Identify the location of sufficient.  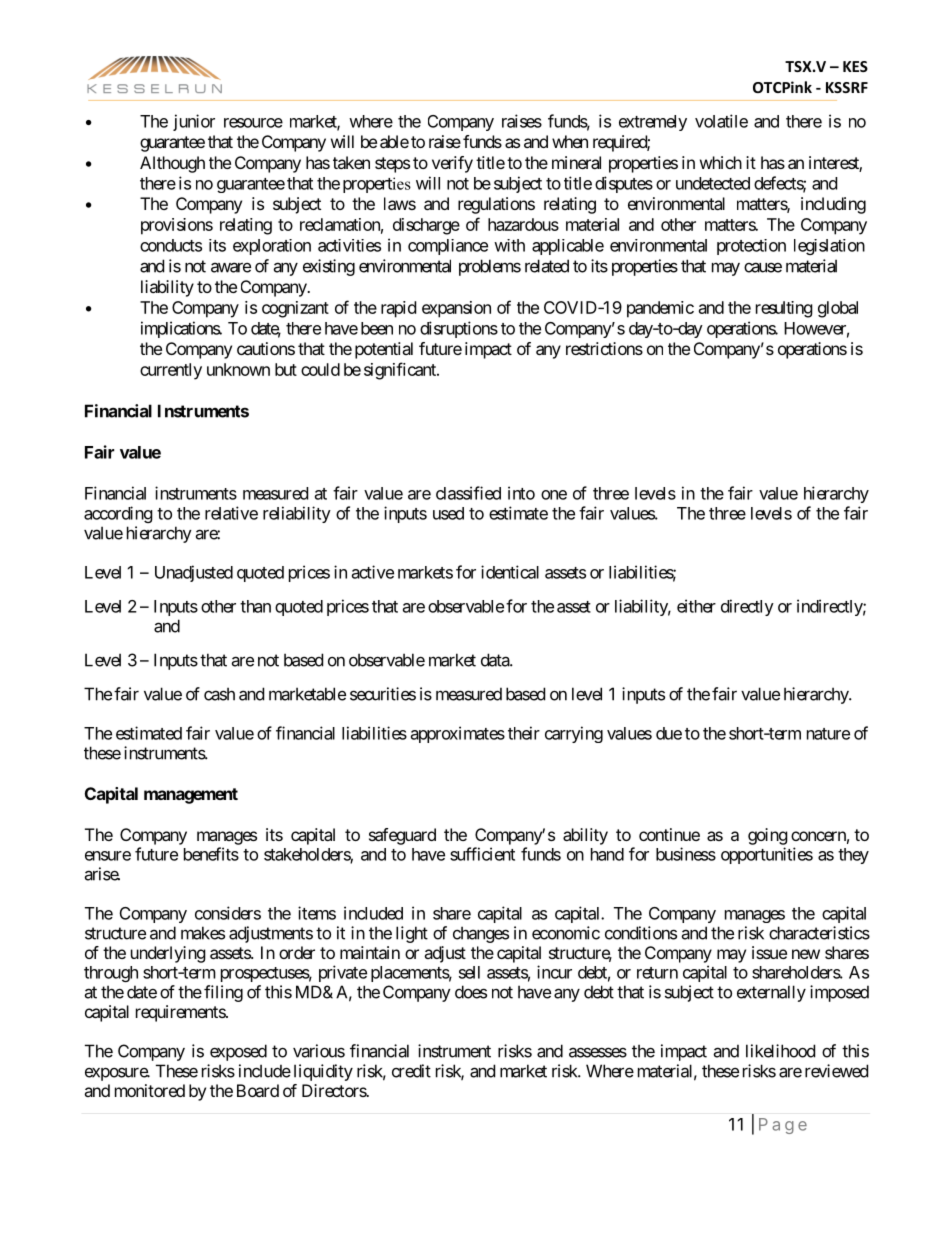
(482, 854).
